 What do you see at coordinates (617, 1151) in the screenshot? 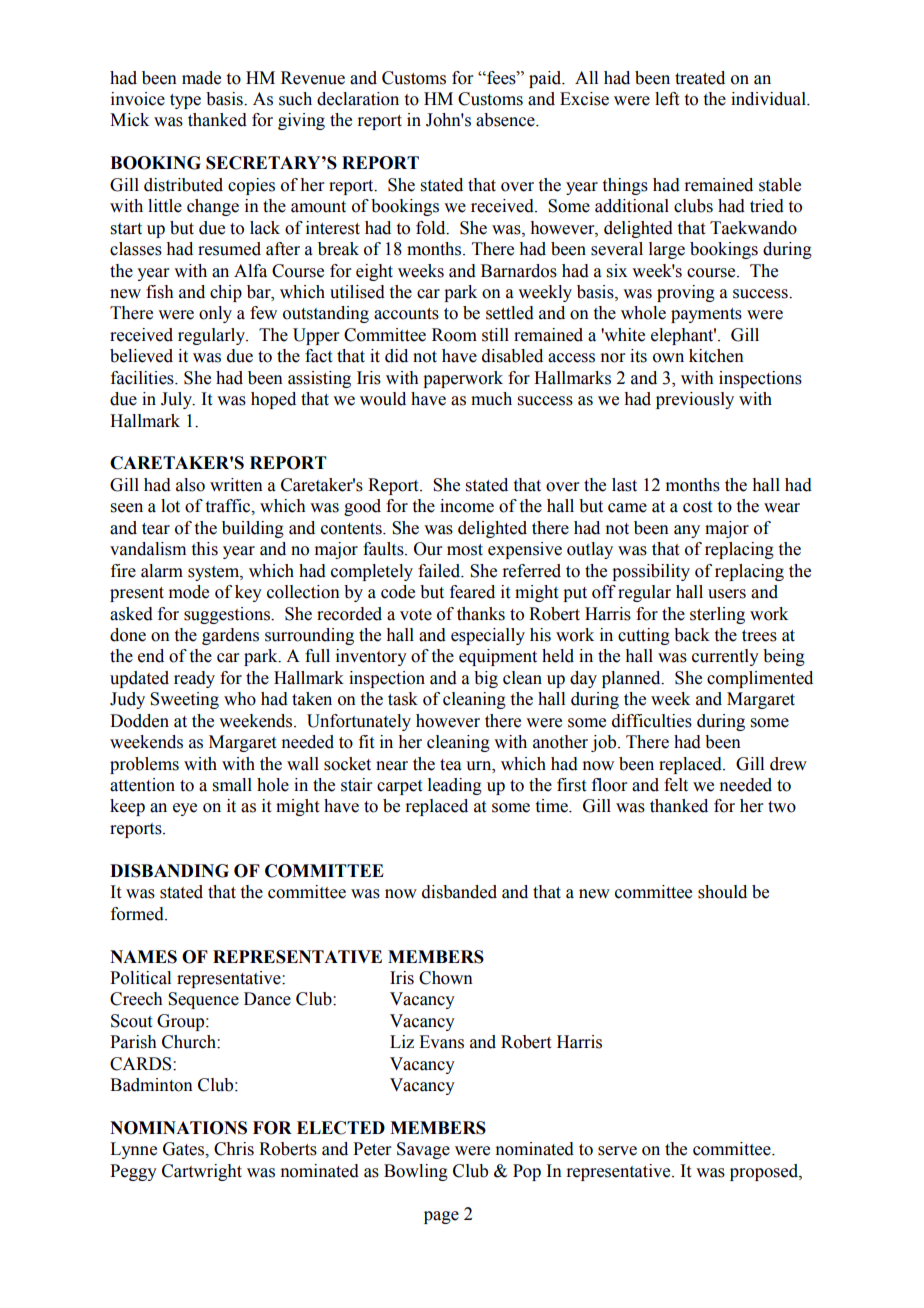
I see `serve` at bounding box center [617, 1151].
